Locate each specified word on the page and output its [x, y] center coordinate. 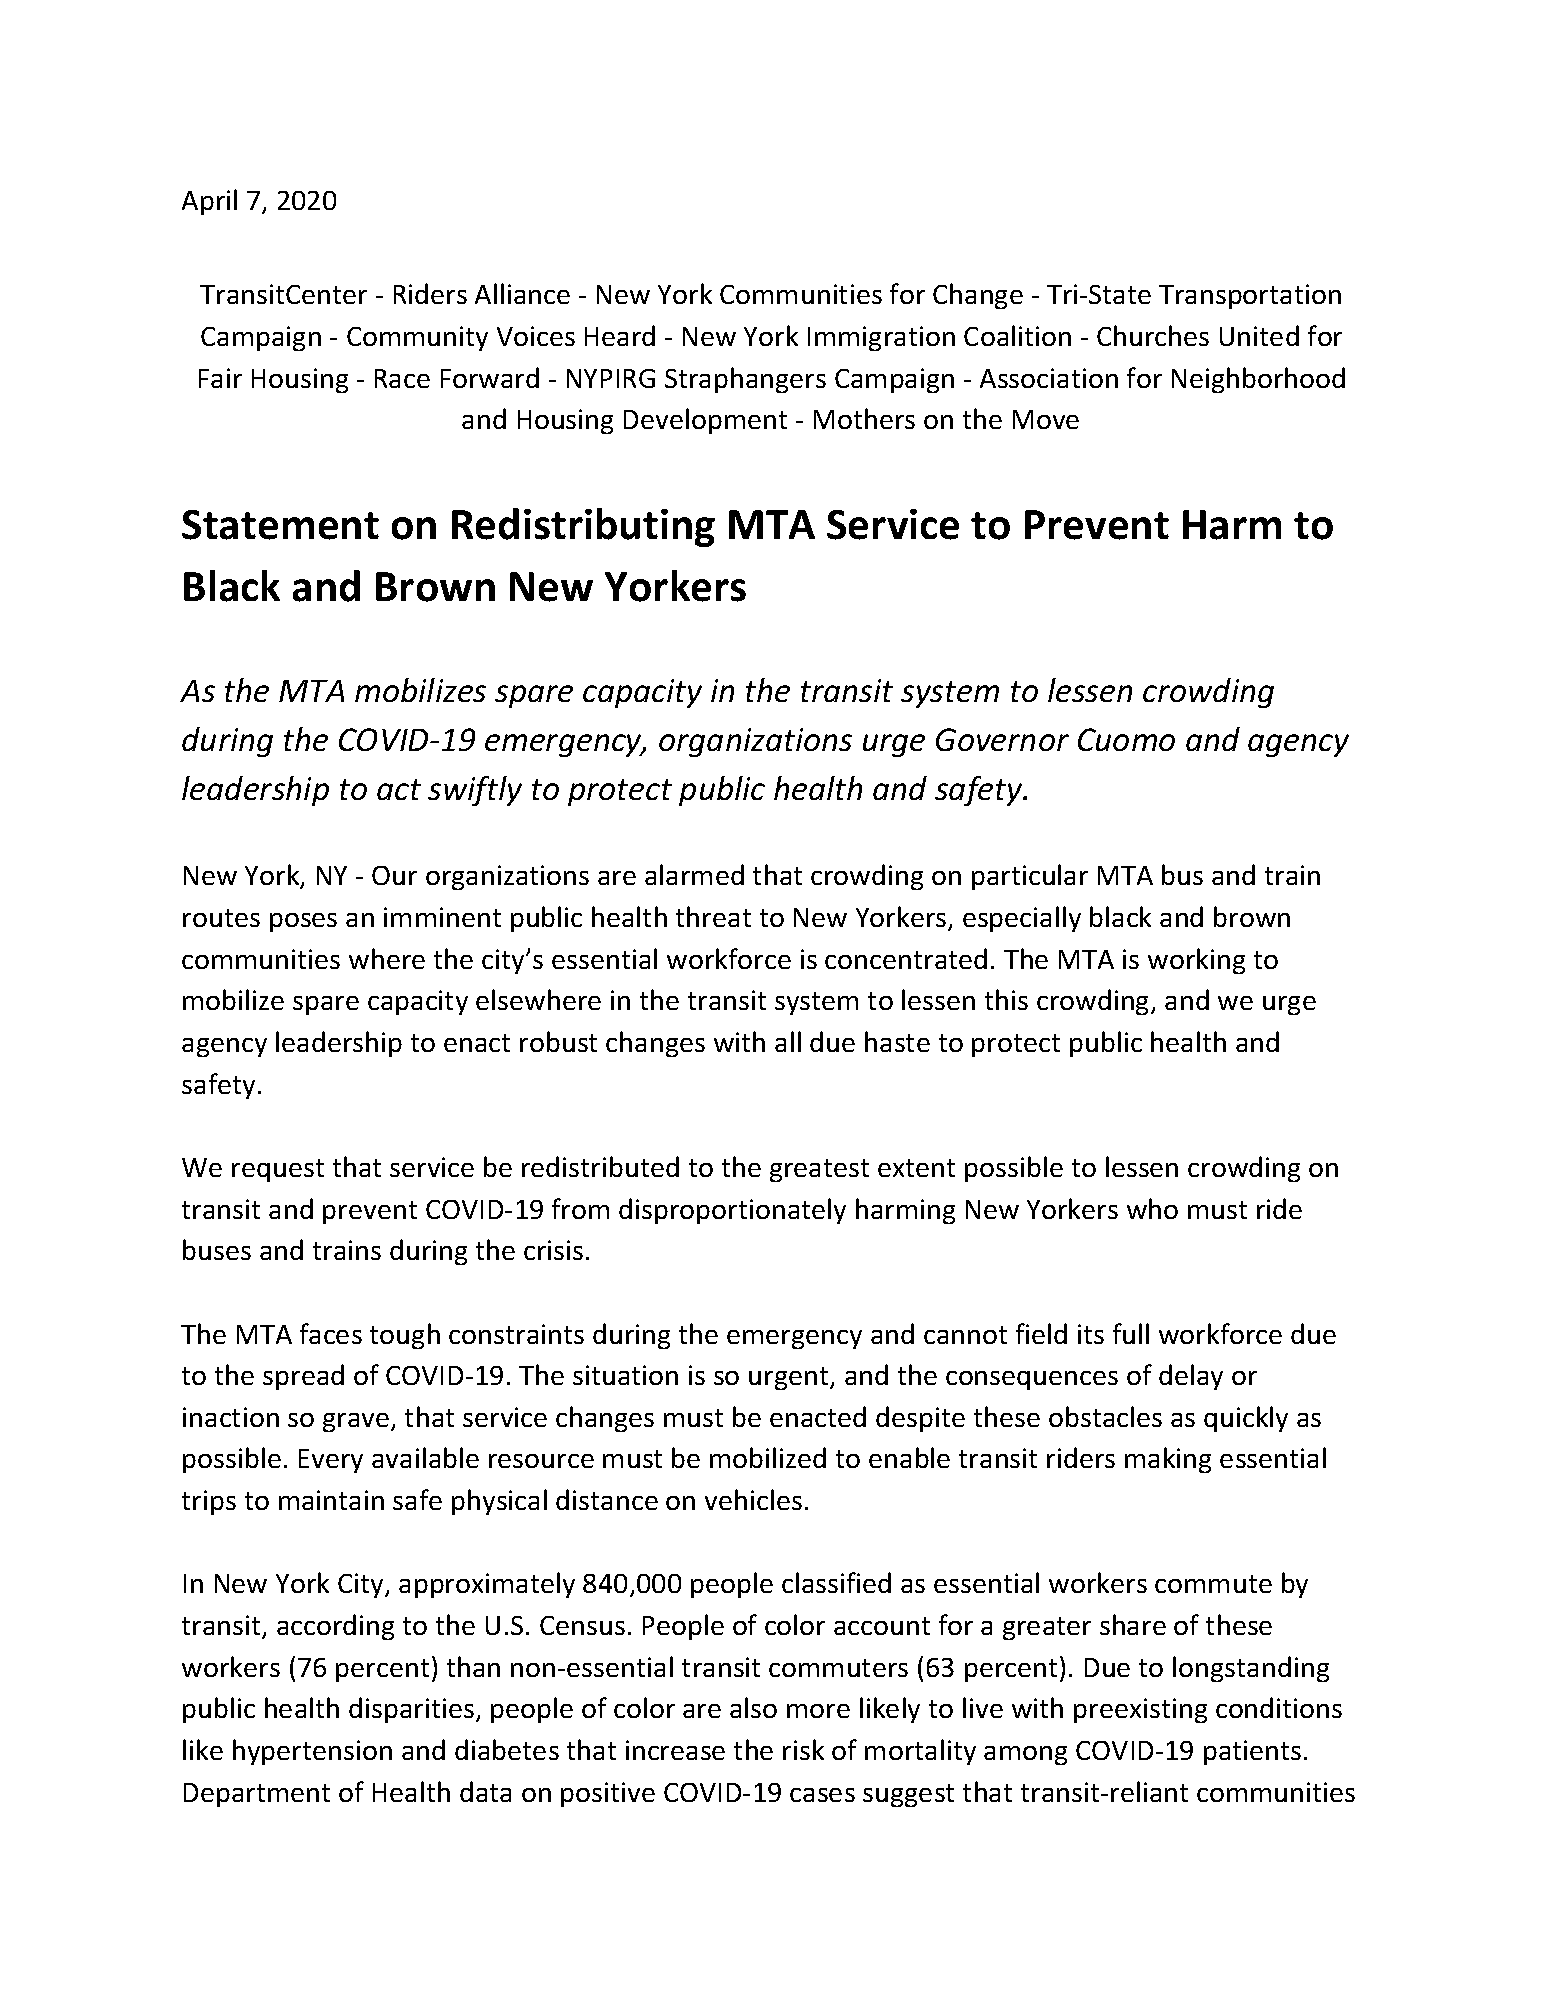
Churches [1153, 335]
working [1196, 961]
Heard [620, 335]
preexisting [1140, 1710]
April [209, 202]
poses [303, 922]
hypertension [312, 1752]
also [753, 1707]
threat [713, 916]
